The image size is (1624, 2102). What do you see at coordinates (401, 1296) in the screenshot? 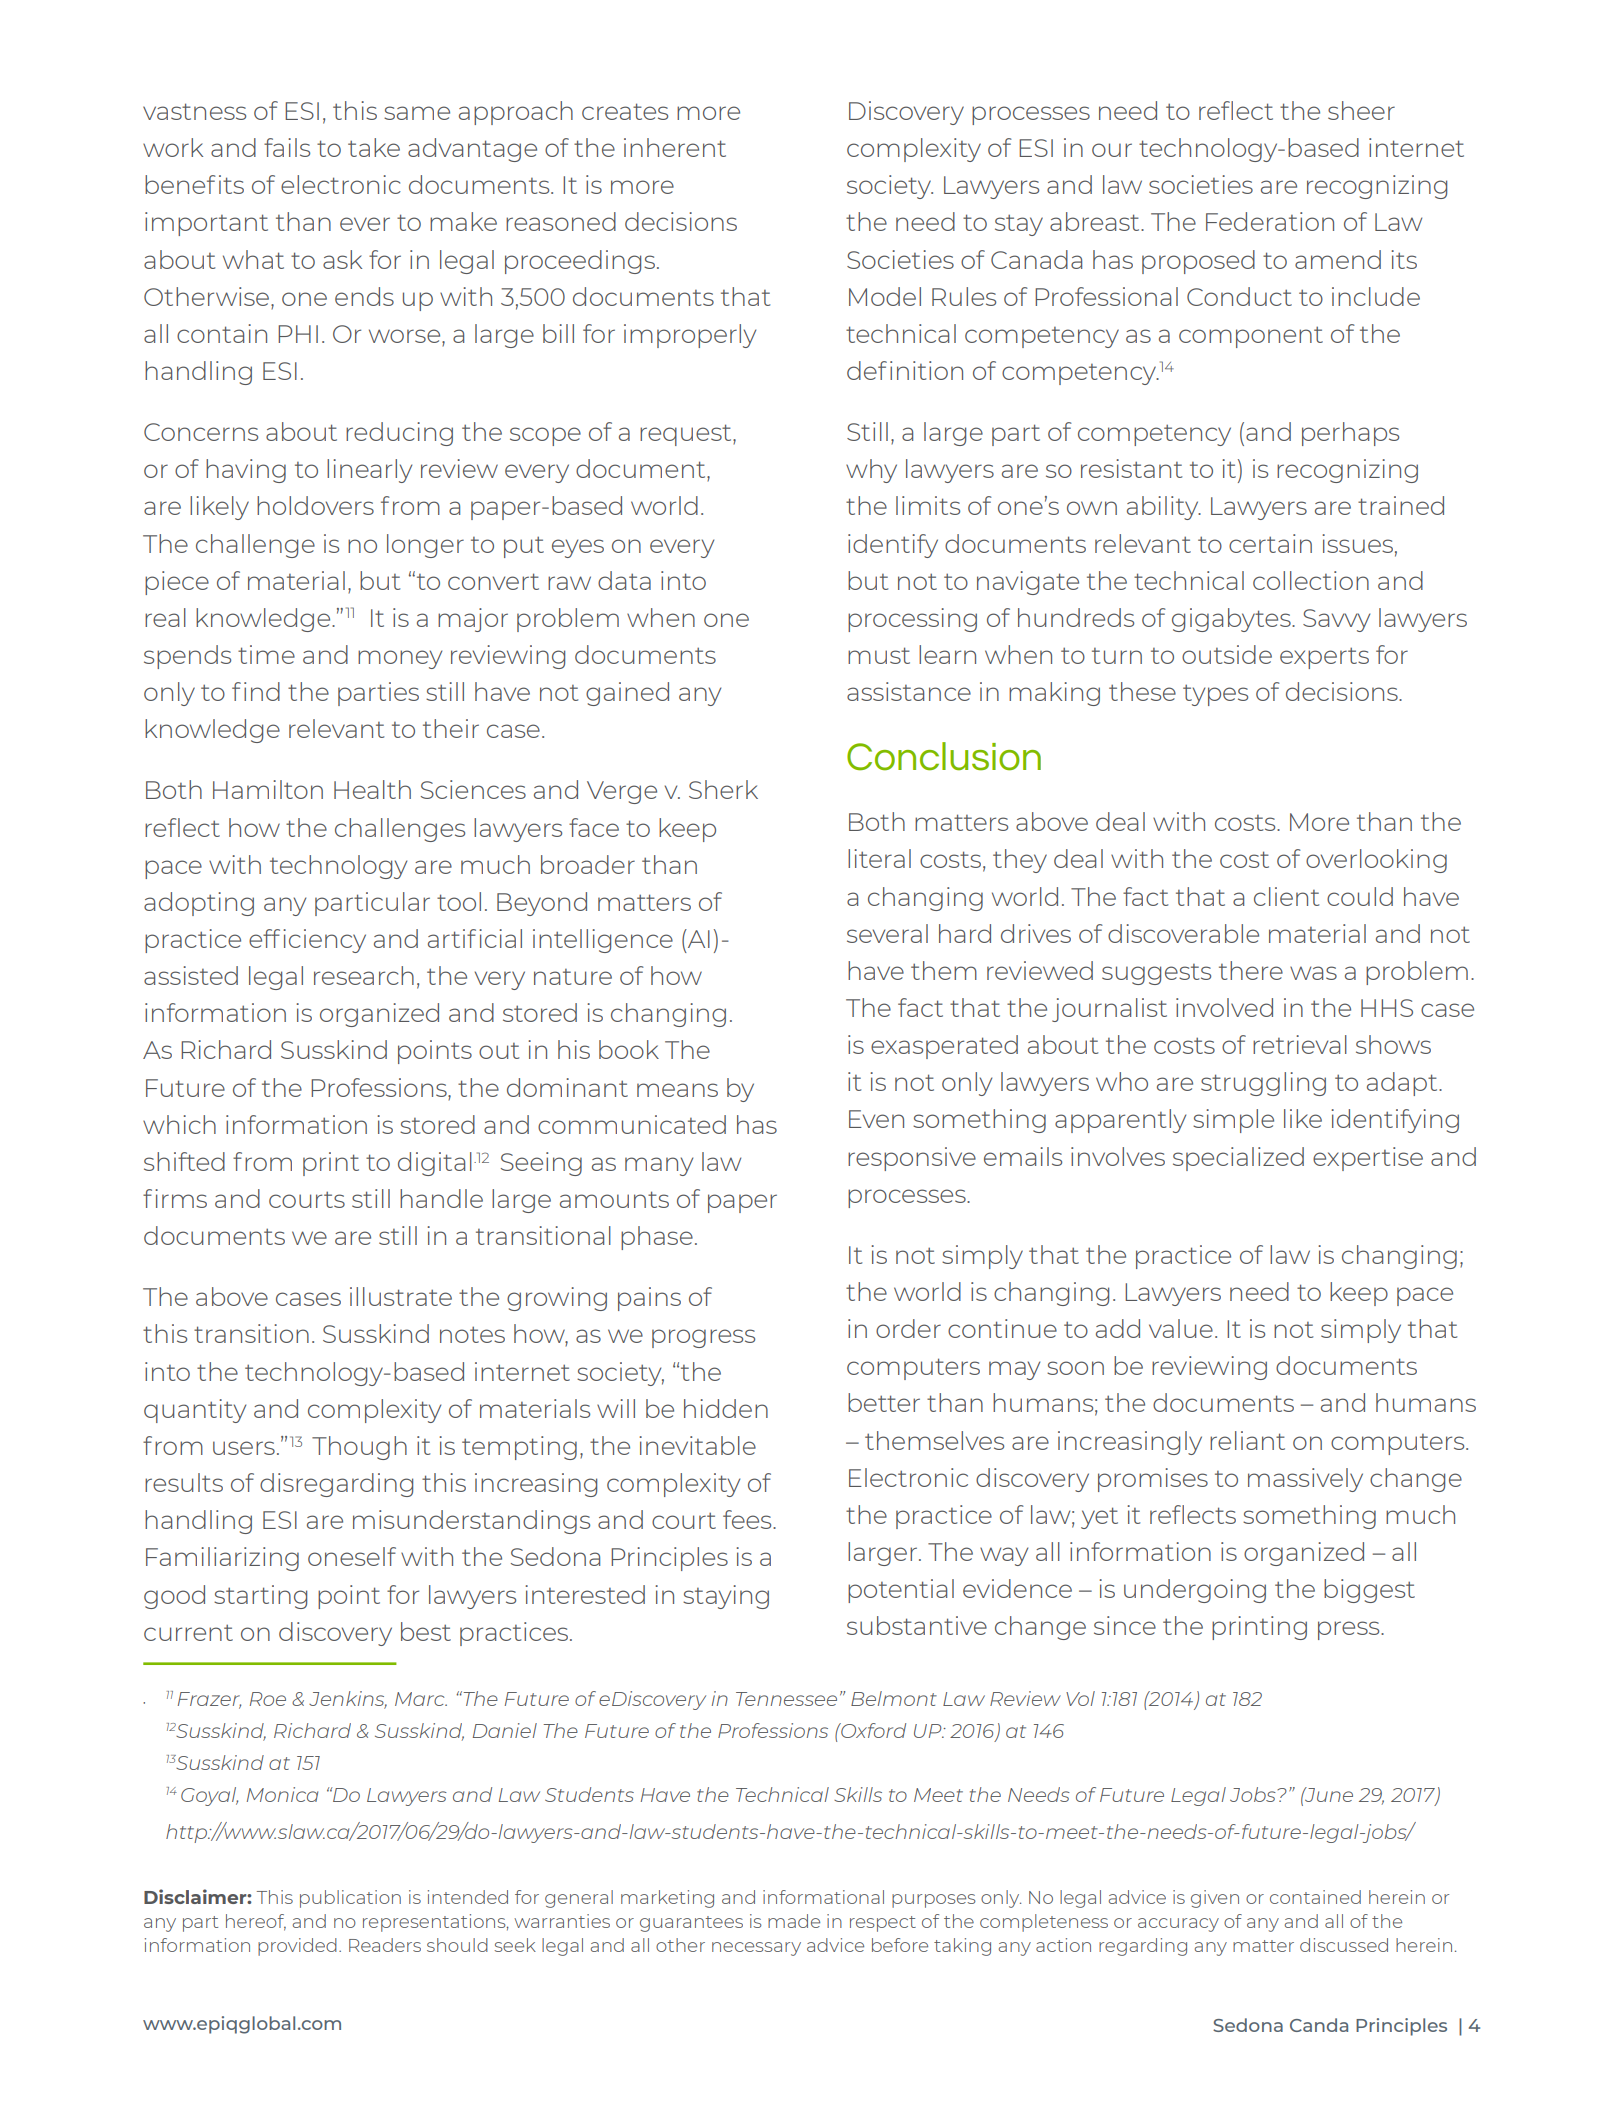
I see `illustrate` at bounding box center [401, 1296].
